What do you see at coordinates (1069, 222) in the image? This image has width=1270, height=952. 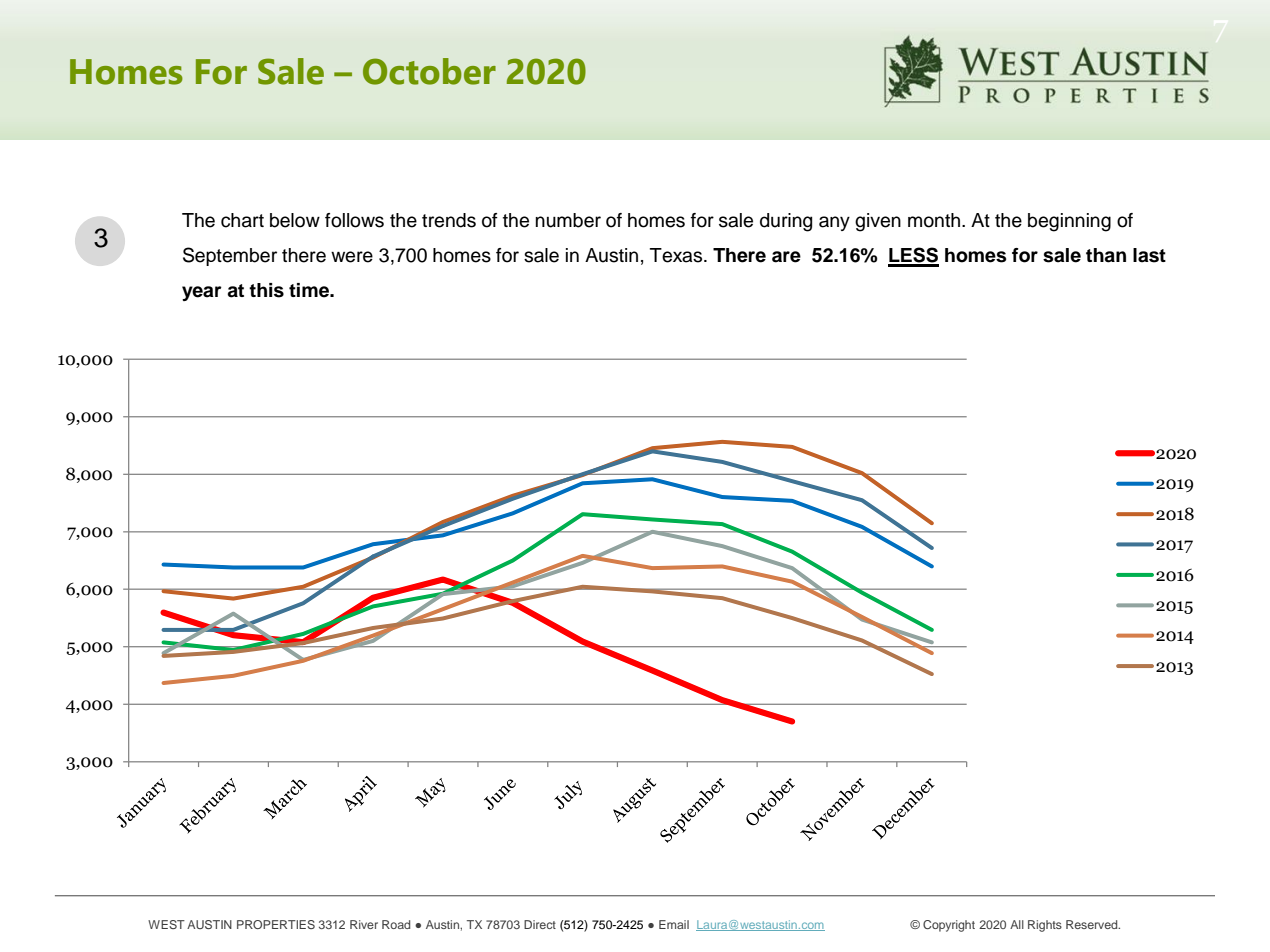 I see `beginning` at bounding box center [1069, 222].
